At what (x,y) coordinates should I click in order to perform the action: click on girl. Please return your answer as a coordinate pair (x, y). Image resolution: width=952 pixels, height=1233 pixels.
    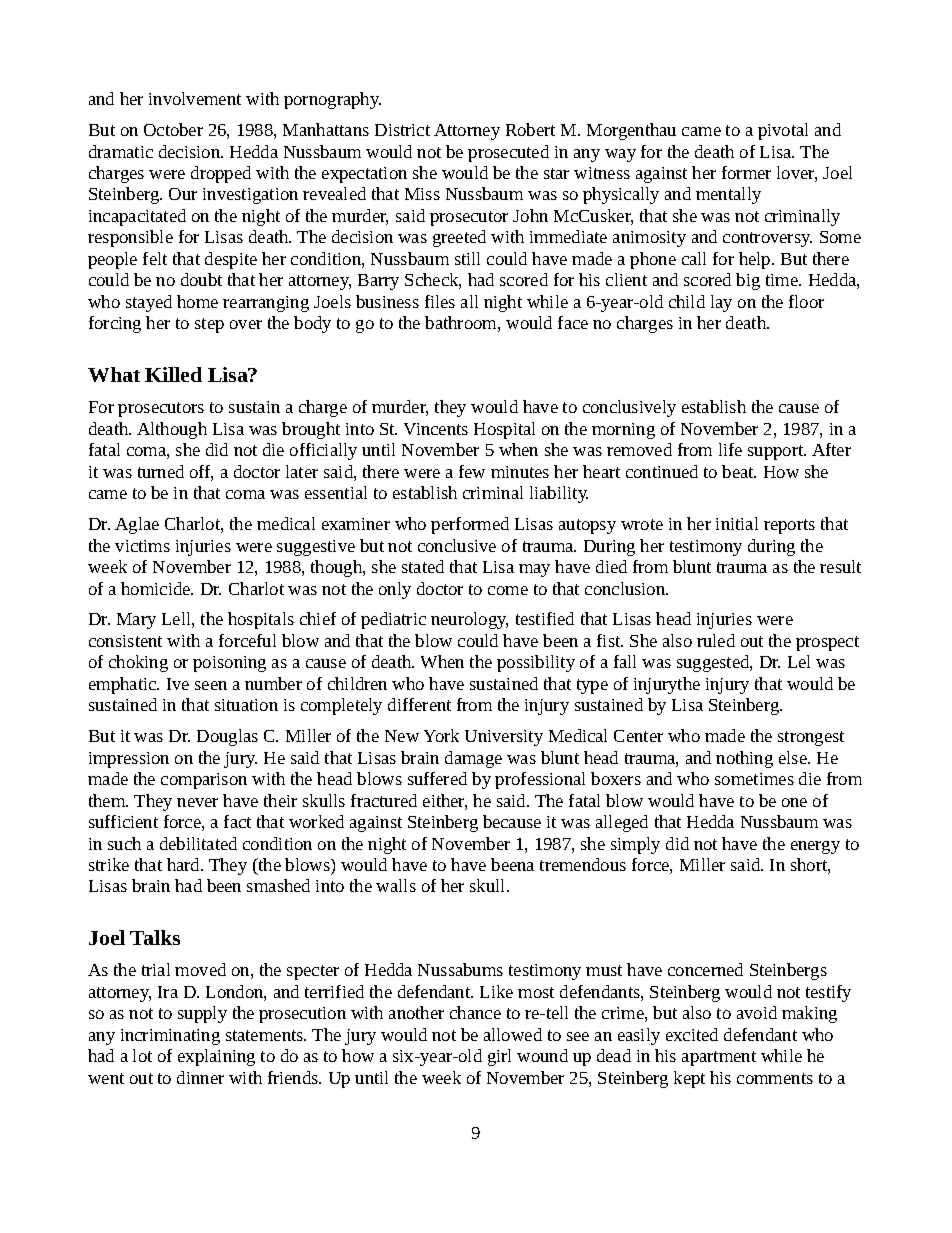
    Looking at the image, I should click on (499, 1057).
